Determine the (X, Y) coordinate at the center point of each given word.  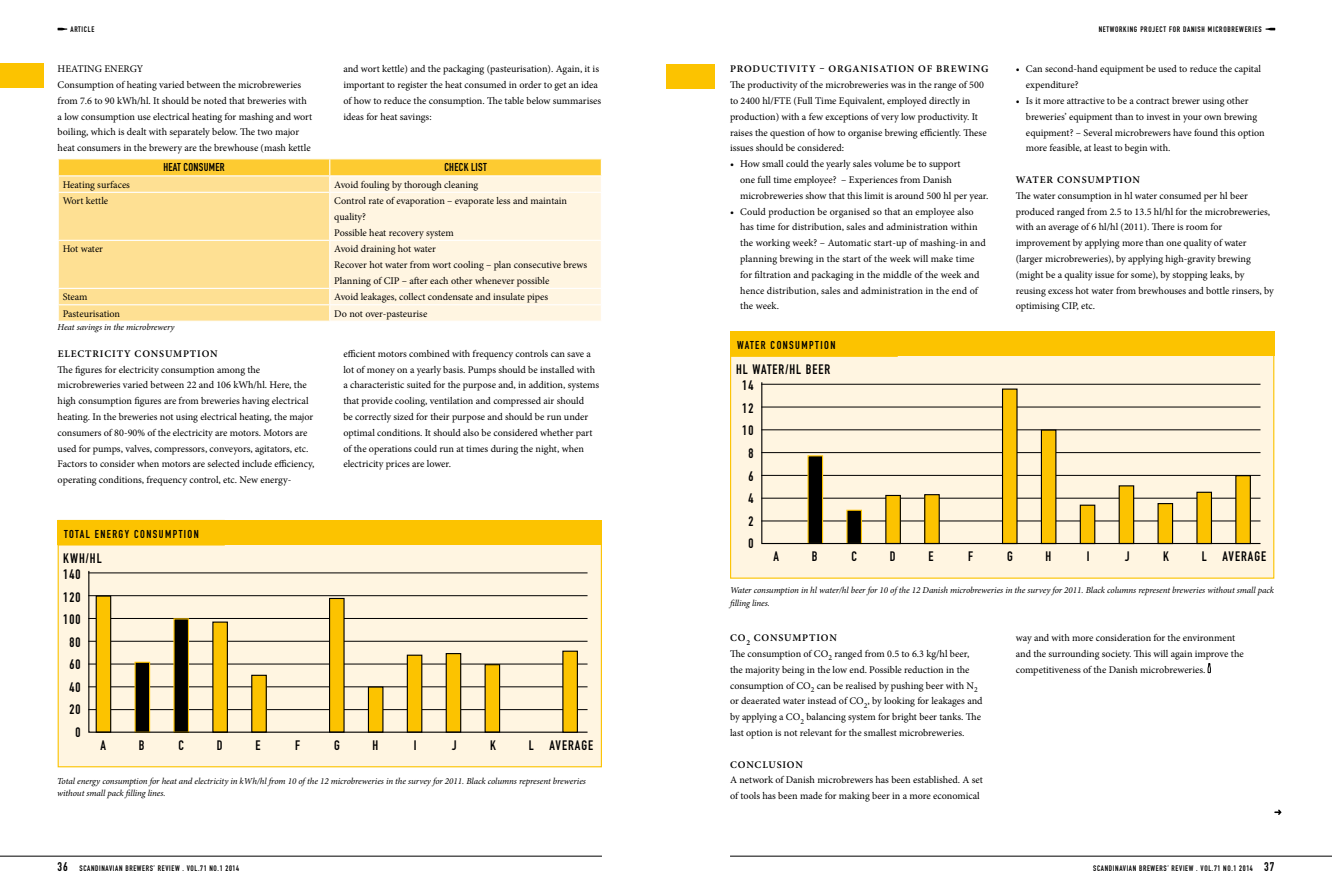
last (737, 732)
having (256, 402)
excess (1060, 291)
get (560, 86)
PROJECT (1153, 29)
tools (750, 795)
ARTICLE (82, 29)
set (977, 780)
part (584, 434)
